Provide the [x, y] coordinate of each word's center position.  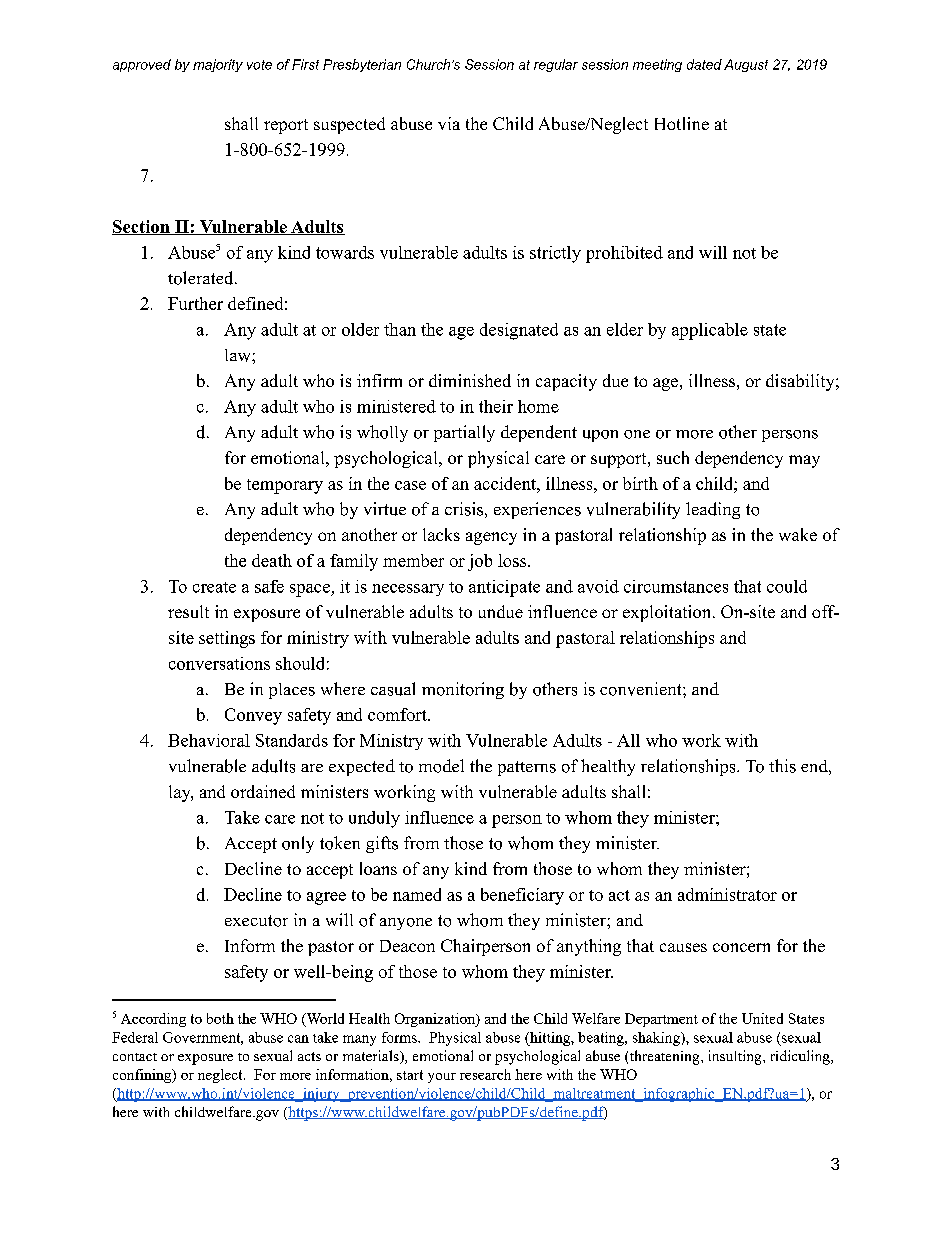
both [220, 1018]
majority [218, 65]
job [480, 562]
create [214, 587]
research [485, 1074]
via [449, 123]
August [746, 65]
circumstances [676, 586]
